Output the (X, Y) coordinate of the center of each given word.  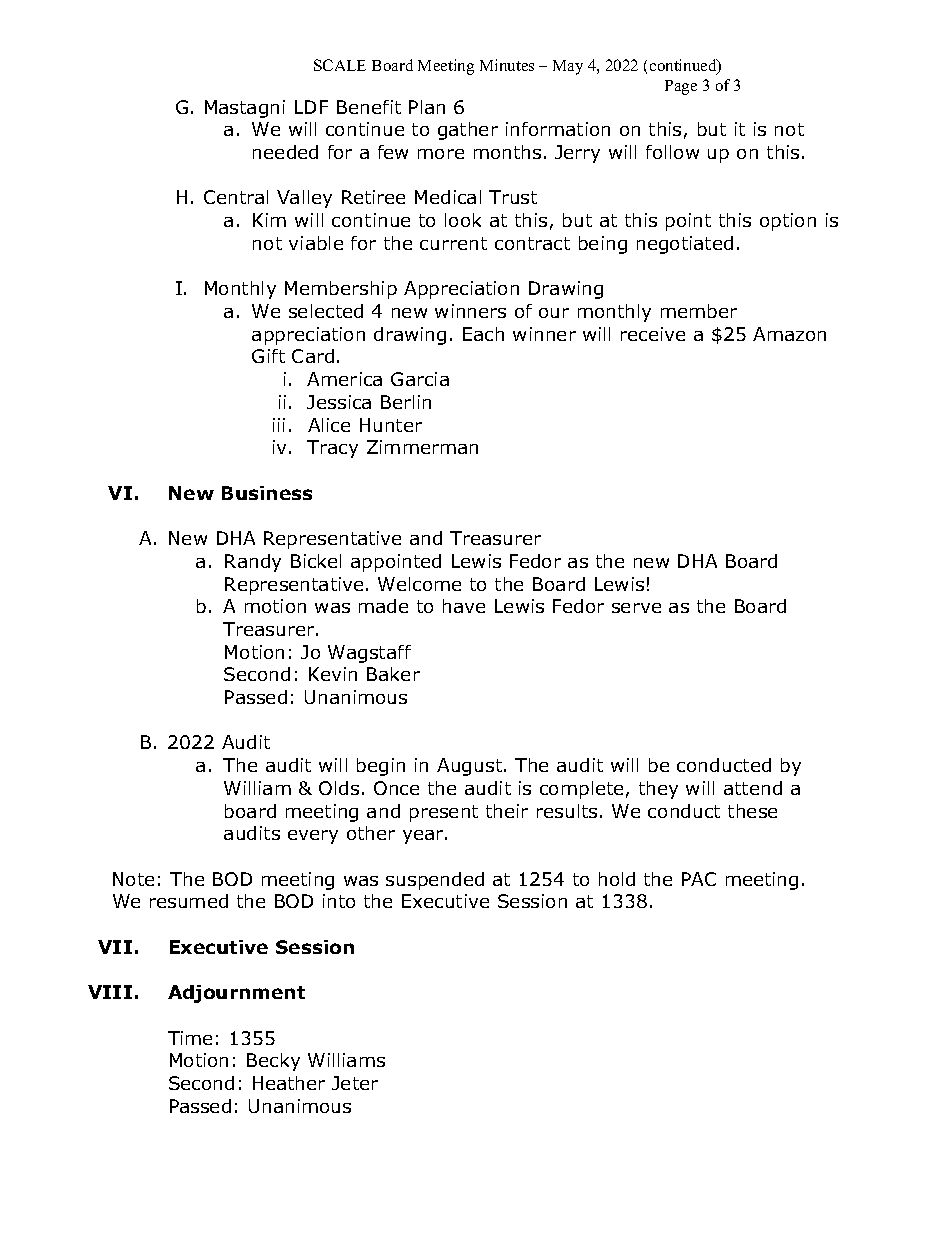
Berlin (406, 402)
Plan (427, 107)
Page (681, 87)
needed (285, 152)
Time (190, 1038)
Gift (268, 356)
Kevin (333, 674)
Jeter (355, 1083)
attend (753, 788)
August (469, 767)
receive (653, 334)
